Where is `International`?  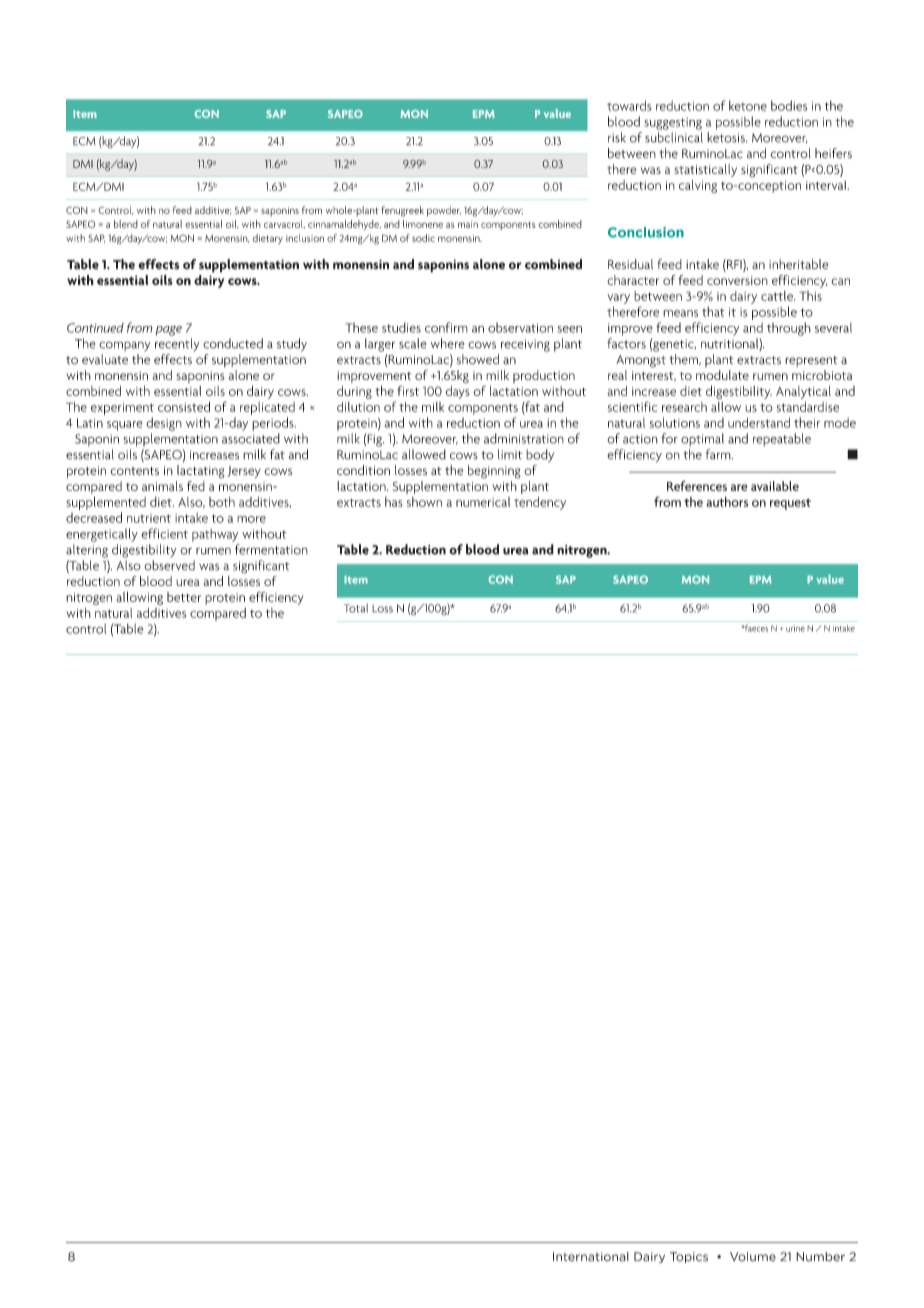
International is located at coordinates (591, 1257).
